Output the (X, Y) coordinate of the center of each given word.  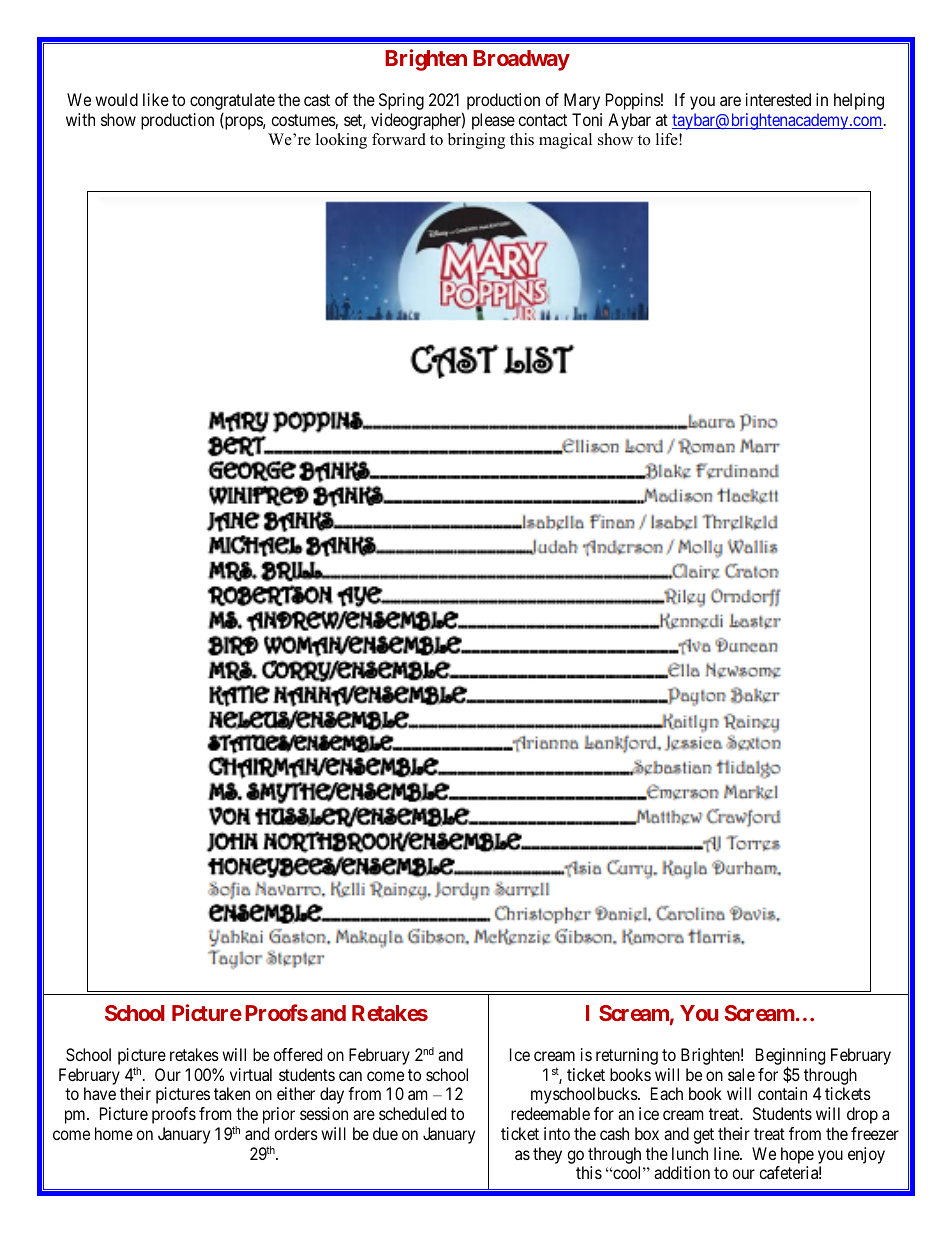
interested (778, 99)
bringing (476, 141)
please (493, 121)
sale (741, 1074)
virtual (251, 1074)
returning (627, 1056)
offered (297, 1054)
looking (341, 141)
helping (859, 101)
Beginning (790, 1058)
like (156, 99)
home (114, 1133)
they (547, 1155)
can (350, 1076)
